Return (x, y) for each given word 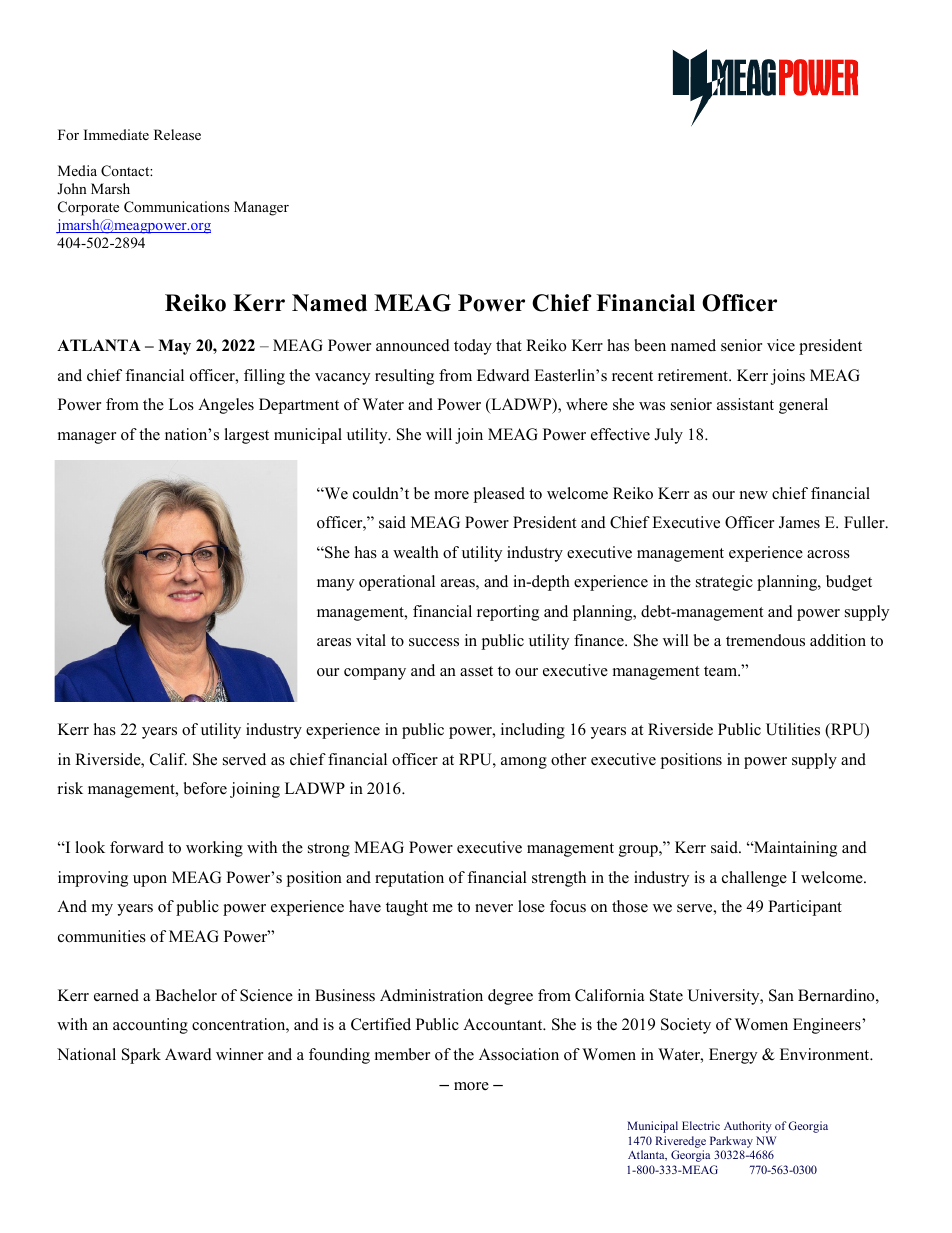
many (335, 585)
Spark (141, 1056)
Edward (503, 375)
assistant (745, 404)
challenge (754, 879)
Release (177, 134)
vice (781, 345)
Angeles (226, 406)
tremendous (765, 640)
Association (519, 1054)
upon (150, 881)
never (494, 908)
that (509, 345)
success (434, 642)
